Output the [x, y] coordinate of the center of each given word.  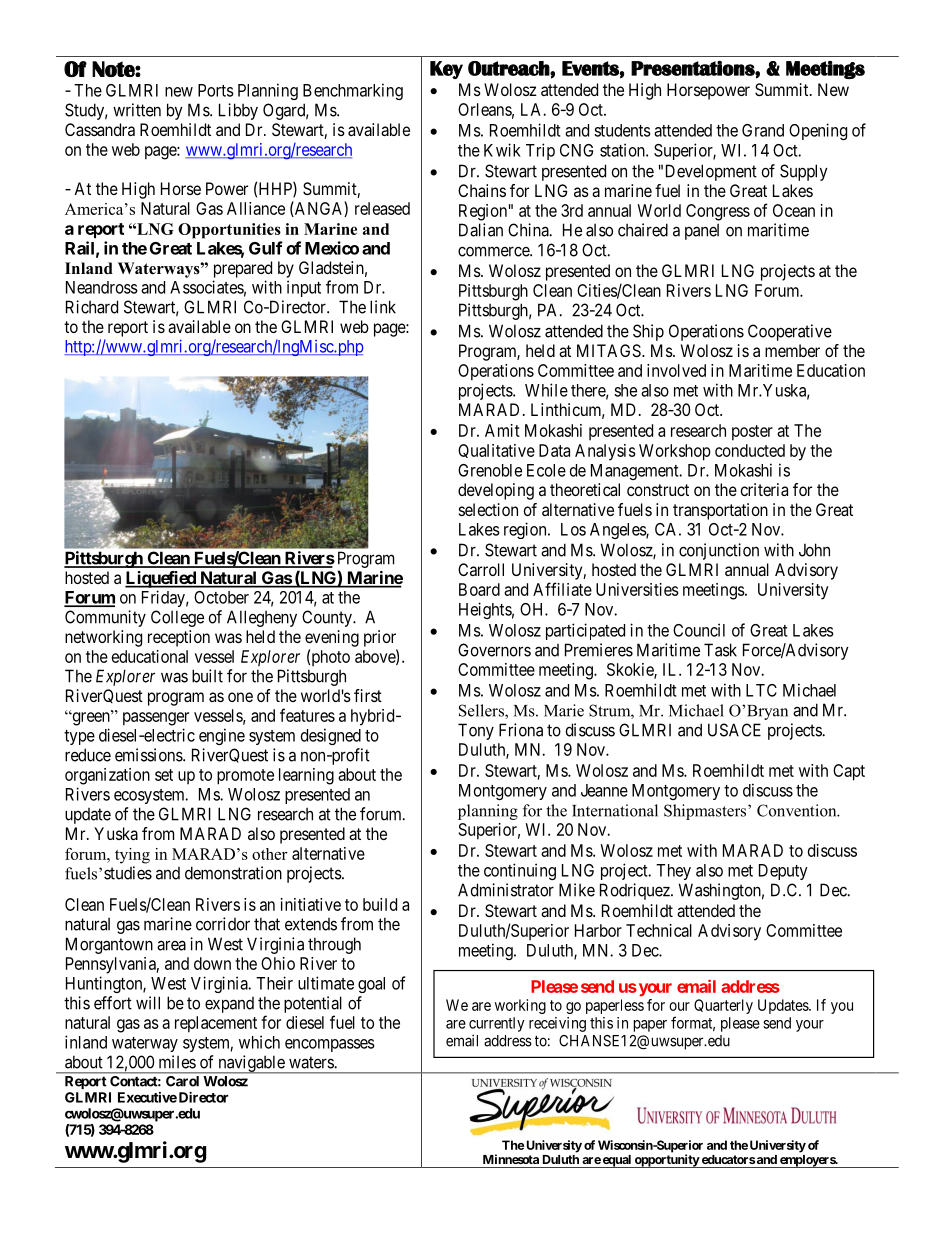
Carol [182, 1081]
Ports [216, 90]
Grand [763, 130]
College [177, 618]
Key [446, 70]
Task [720, 650]
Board [479, 589]
